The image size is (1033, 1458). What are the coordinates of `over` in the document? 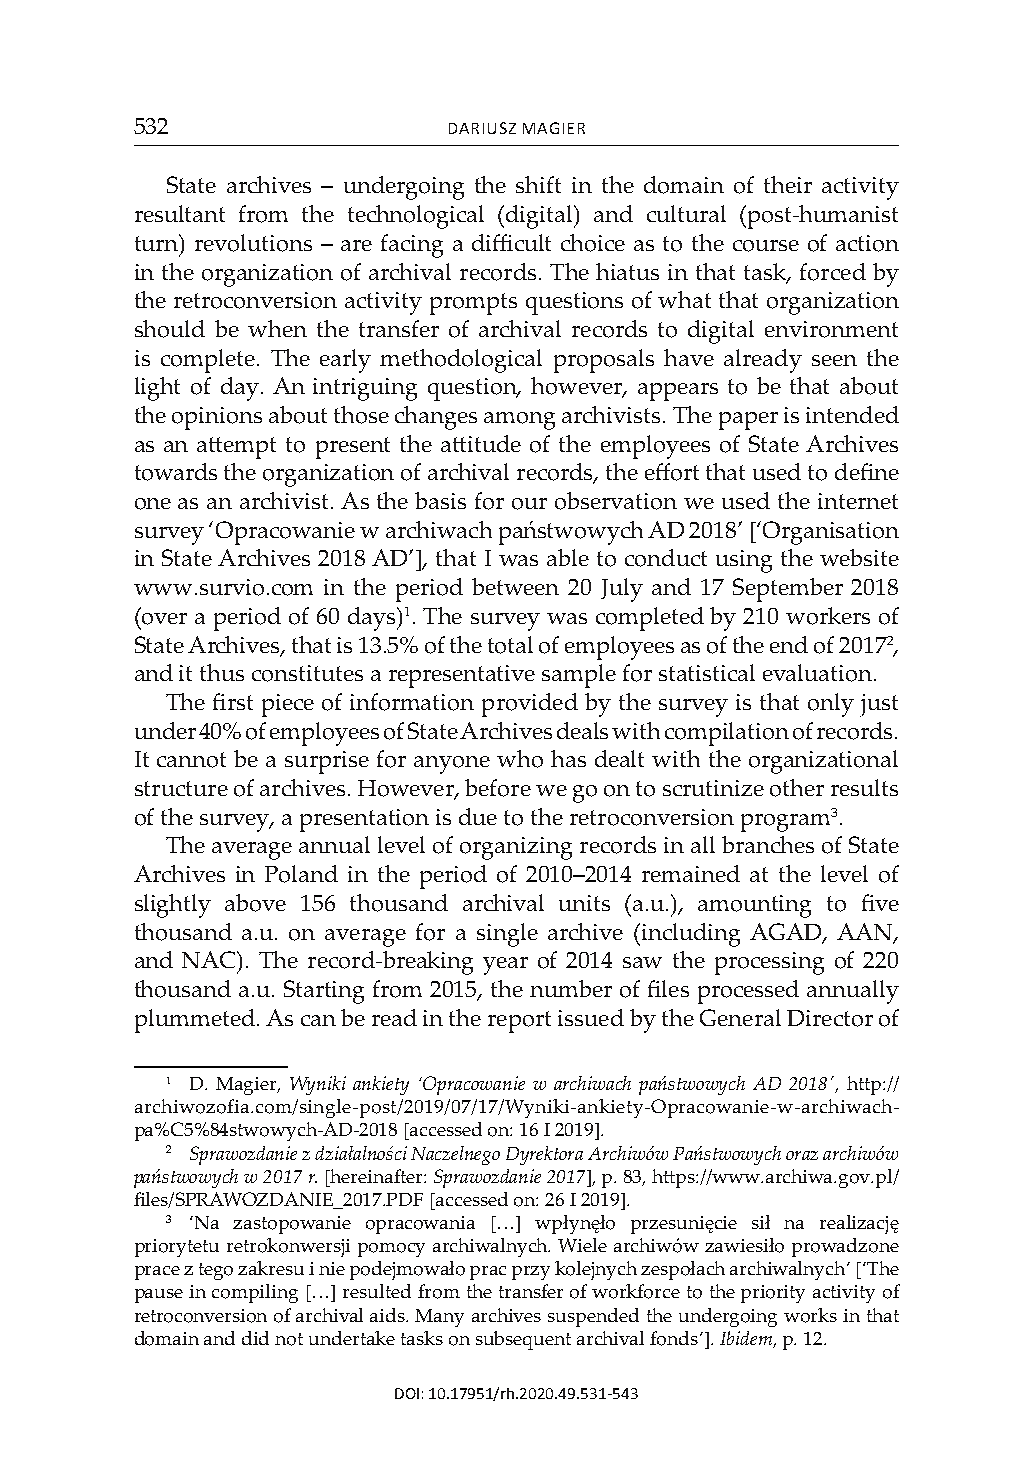 It's located at (164, 619).
